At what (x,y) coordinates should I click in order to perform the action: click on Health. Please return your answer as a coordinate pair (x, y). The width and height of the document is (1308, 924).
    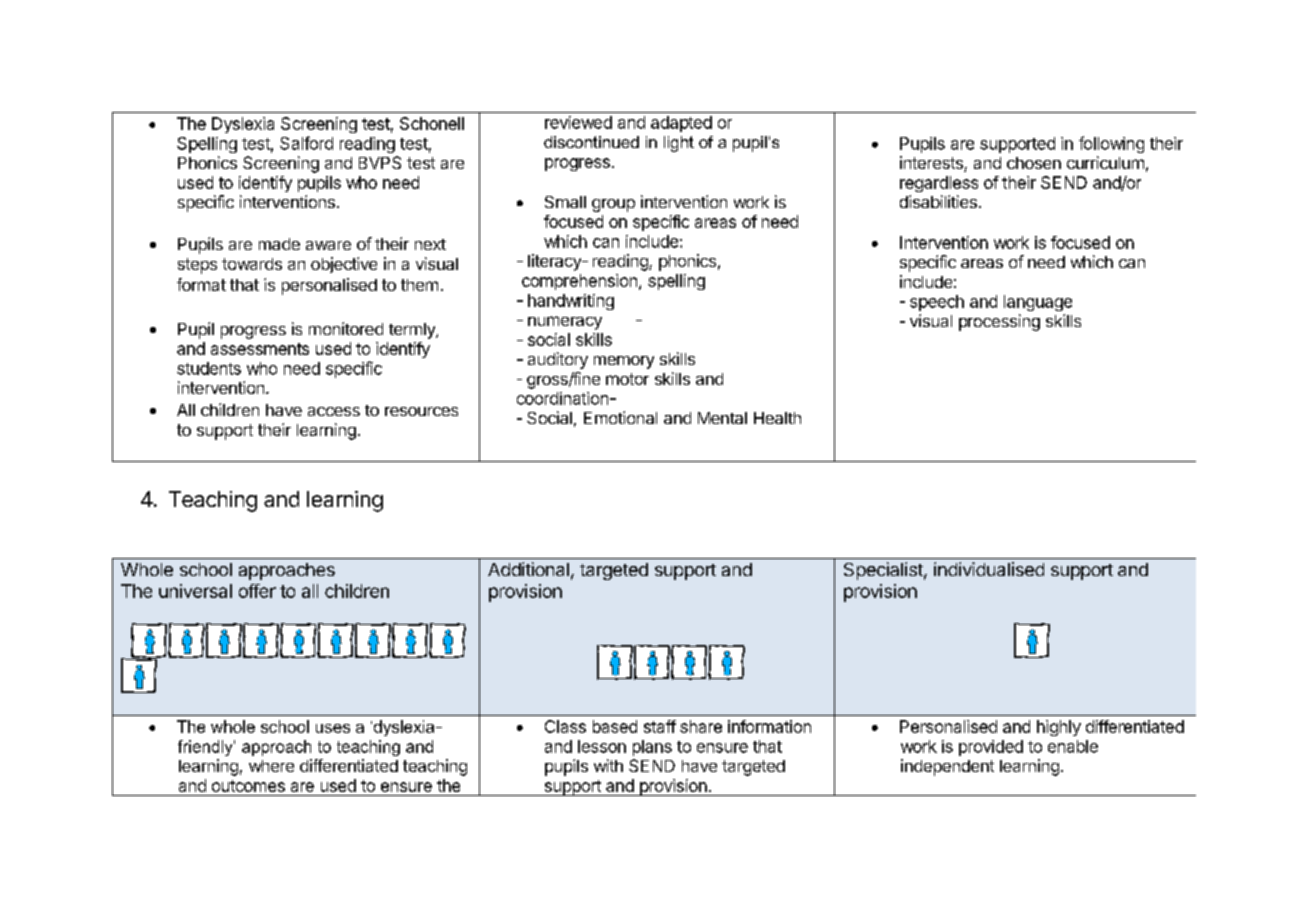
    Looking at the image, I should click on (777, 418).
